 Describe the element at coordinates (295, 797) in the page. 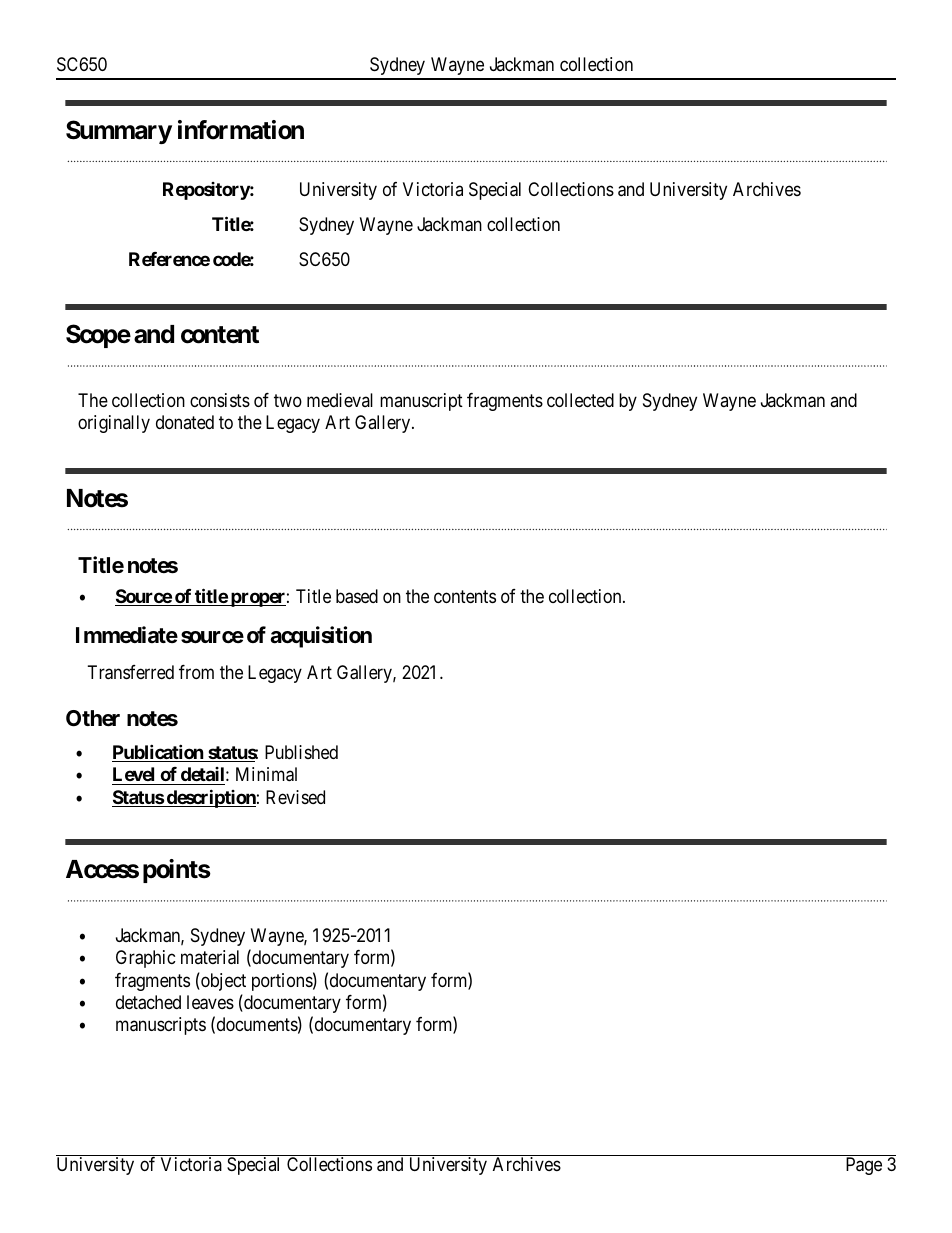

I see `Revised` at that location.
